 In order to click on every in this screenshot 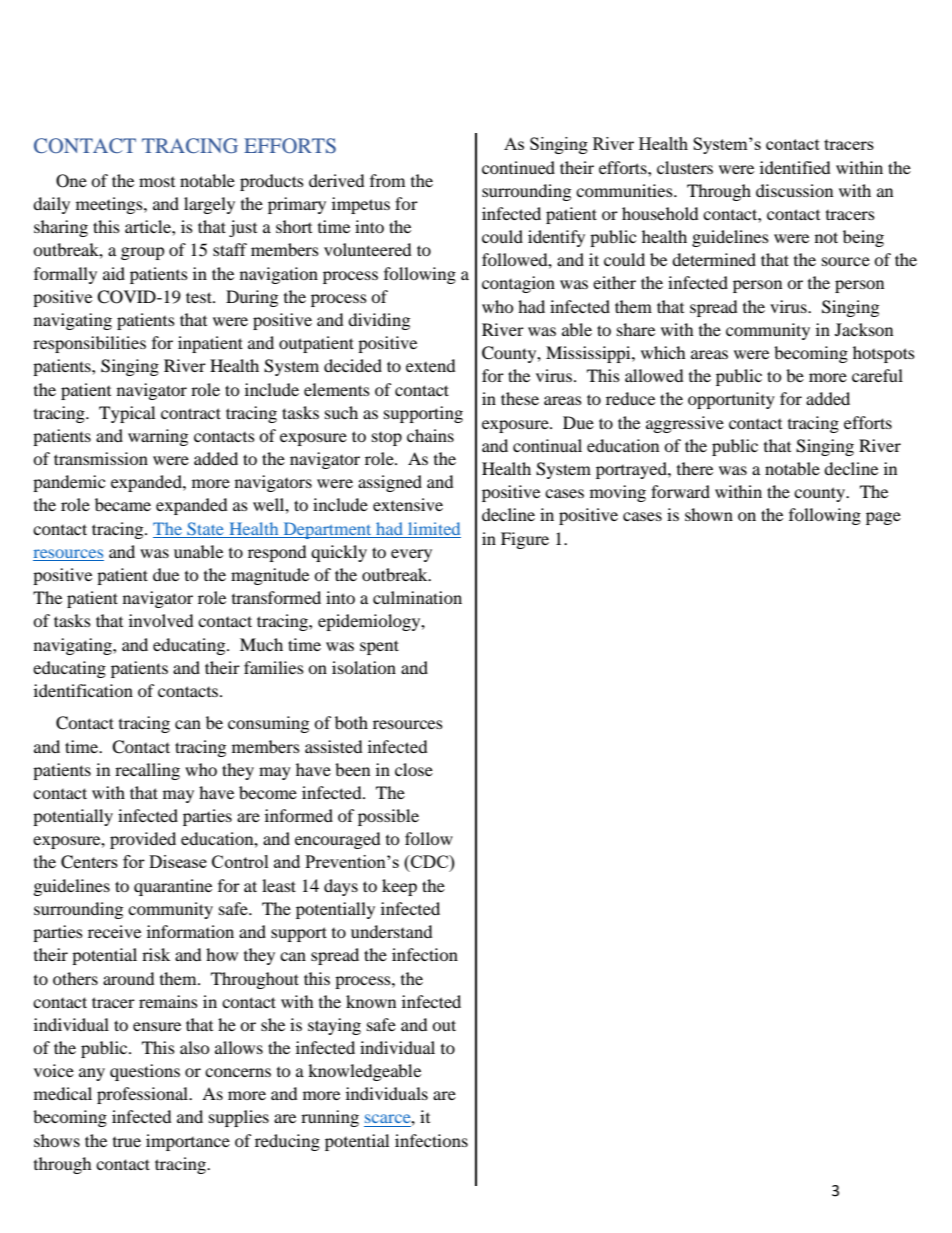, I will do `click(411, 555)`.
